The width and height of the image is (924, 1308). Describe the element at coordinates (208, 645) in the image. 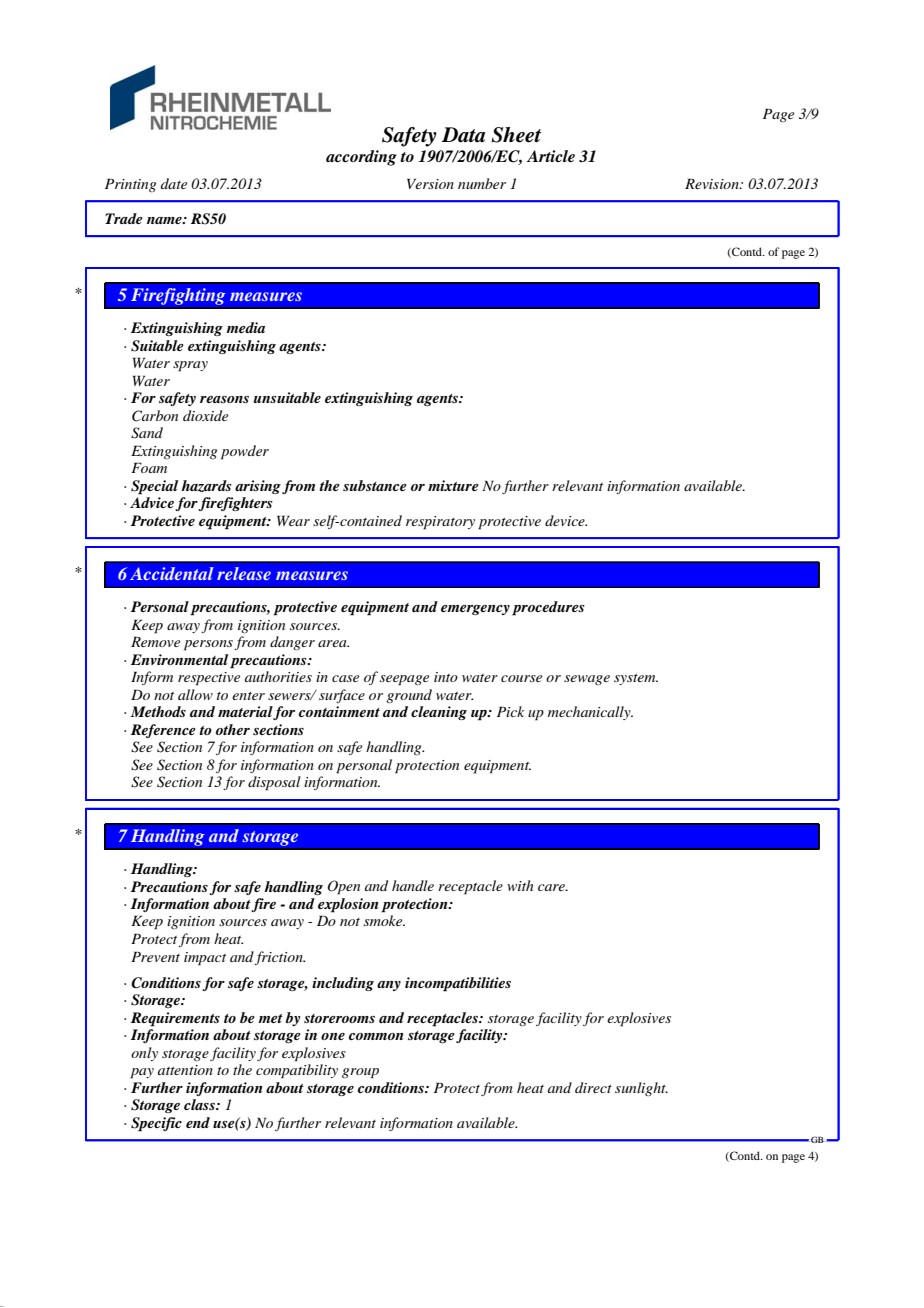

I see `persons` at that location.
